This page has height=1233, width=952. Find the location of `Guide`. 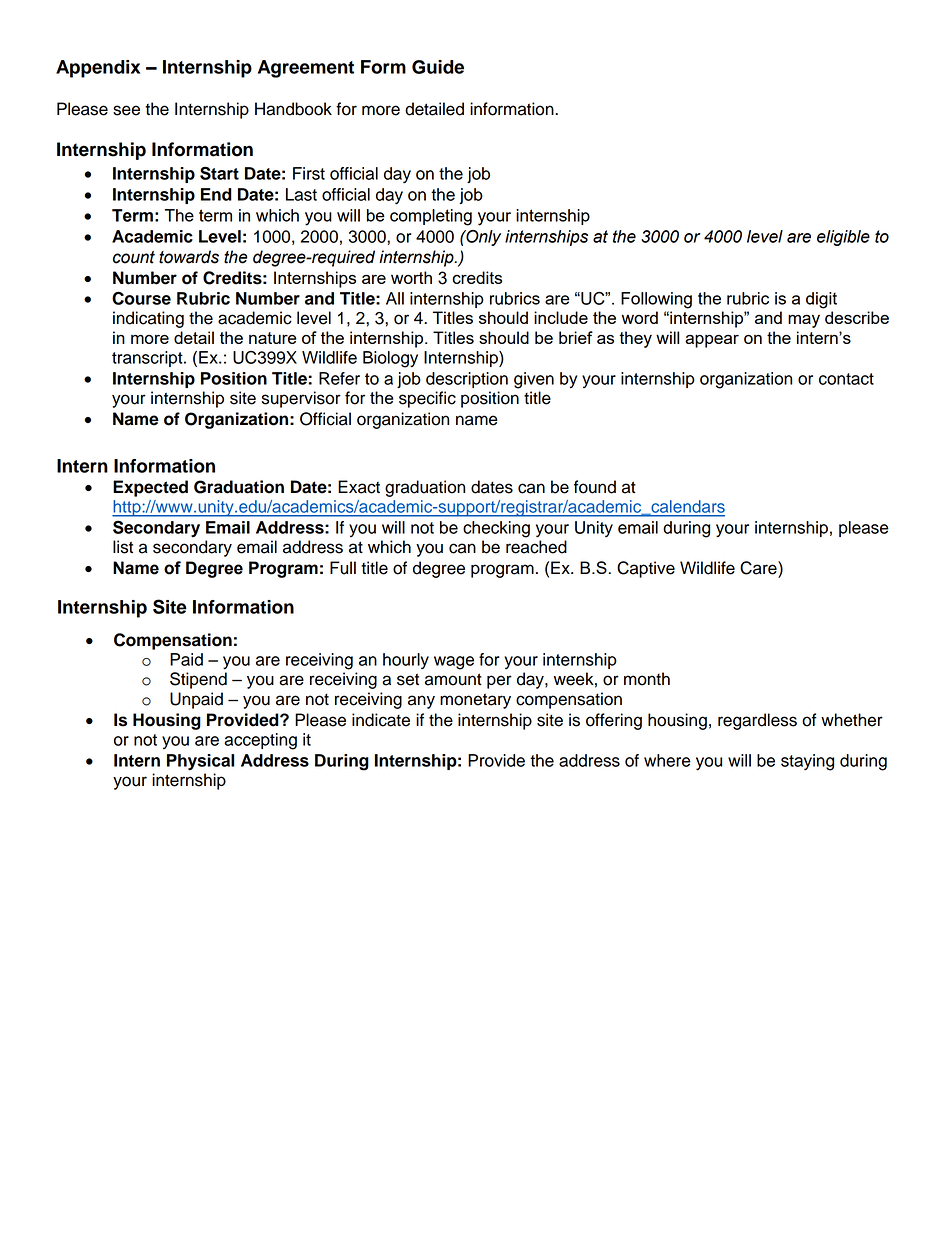

Guide is located at coordinates (438, 67).
